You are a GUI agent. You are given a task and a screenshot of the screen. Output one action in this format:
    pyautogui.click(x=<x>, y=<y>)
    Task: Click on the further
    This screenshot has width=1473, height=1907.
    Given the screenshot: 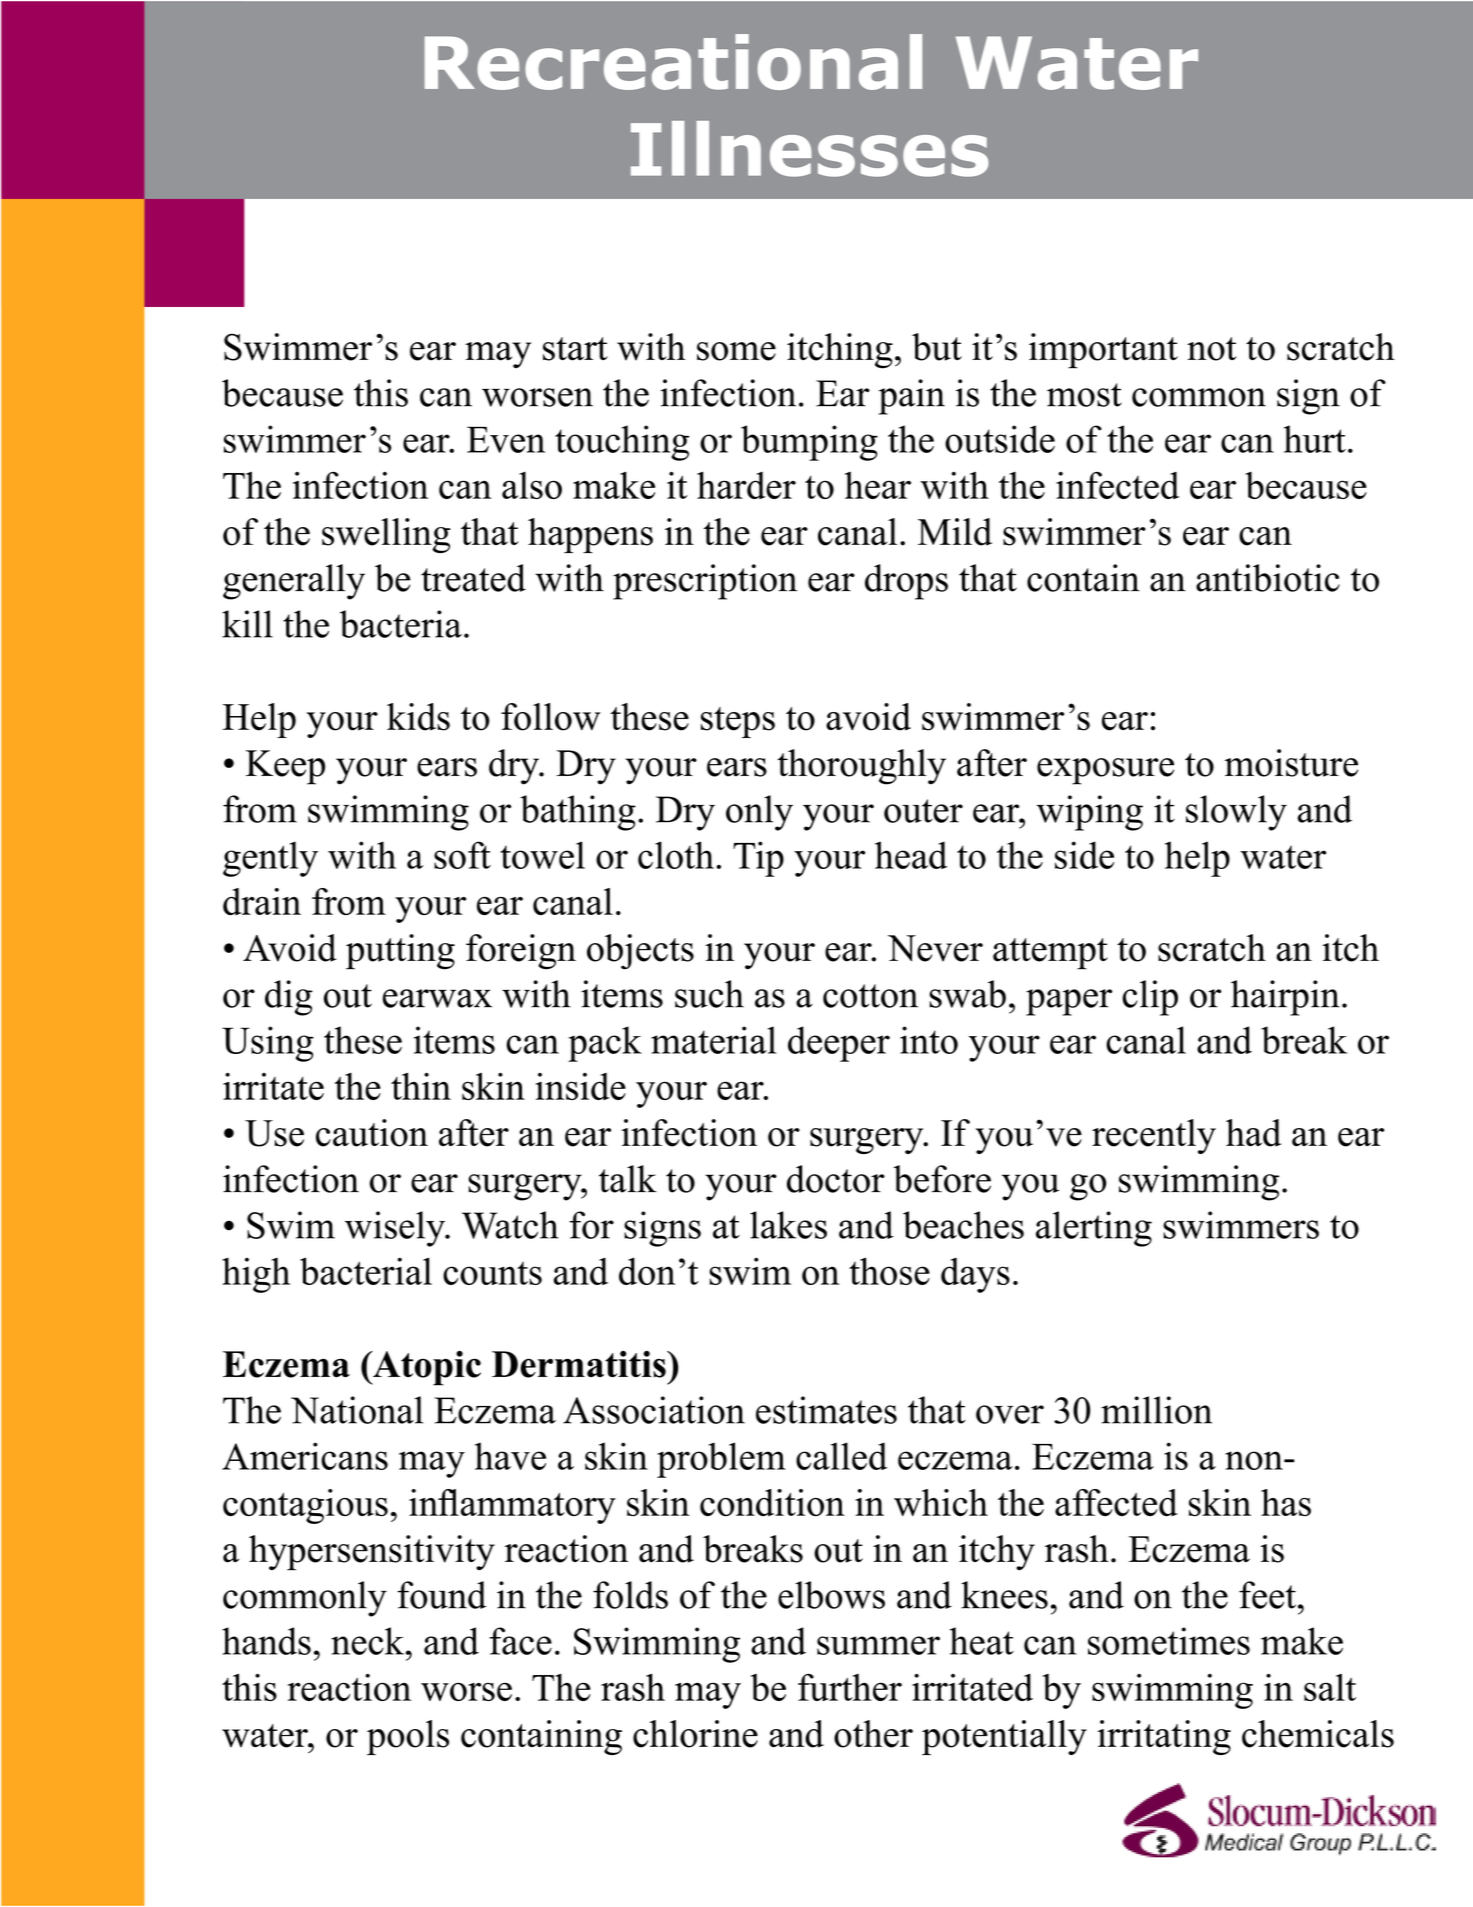 What is the action you would take?
    pyautogui.click(x=850, y=1687)
